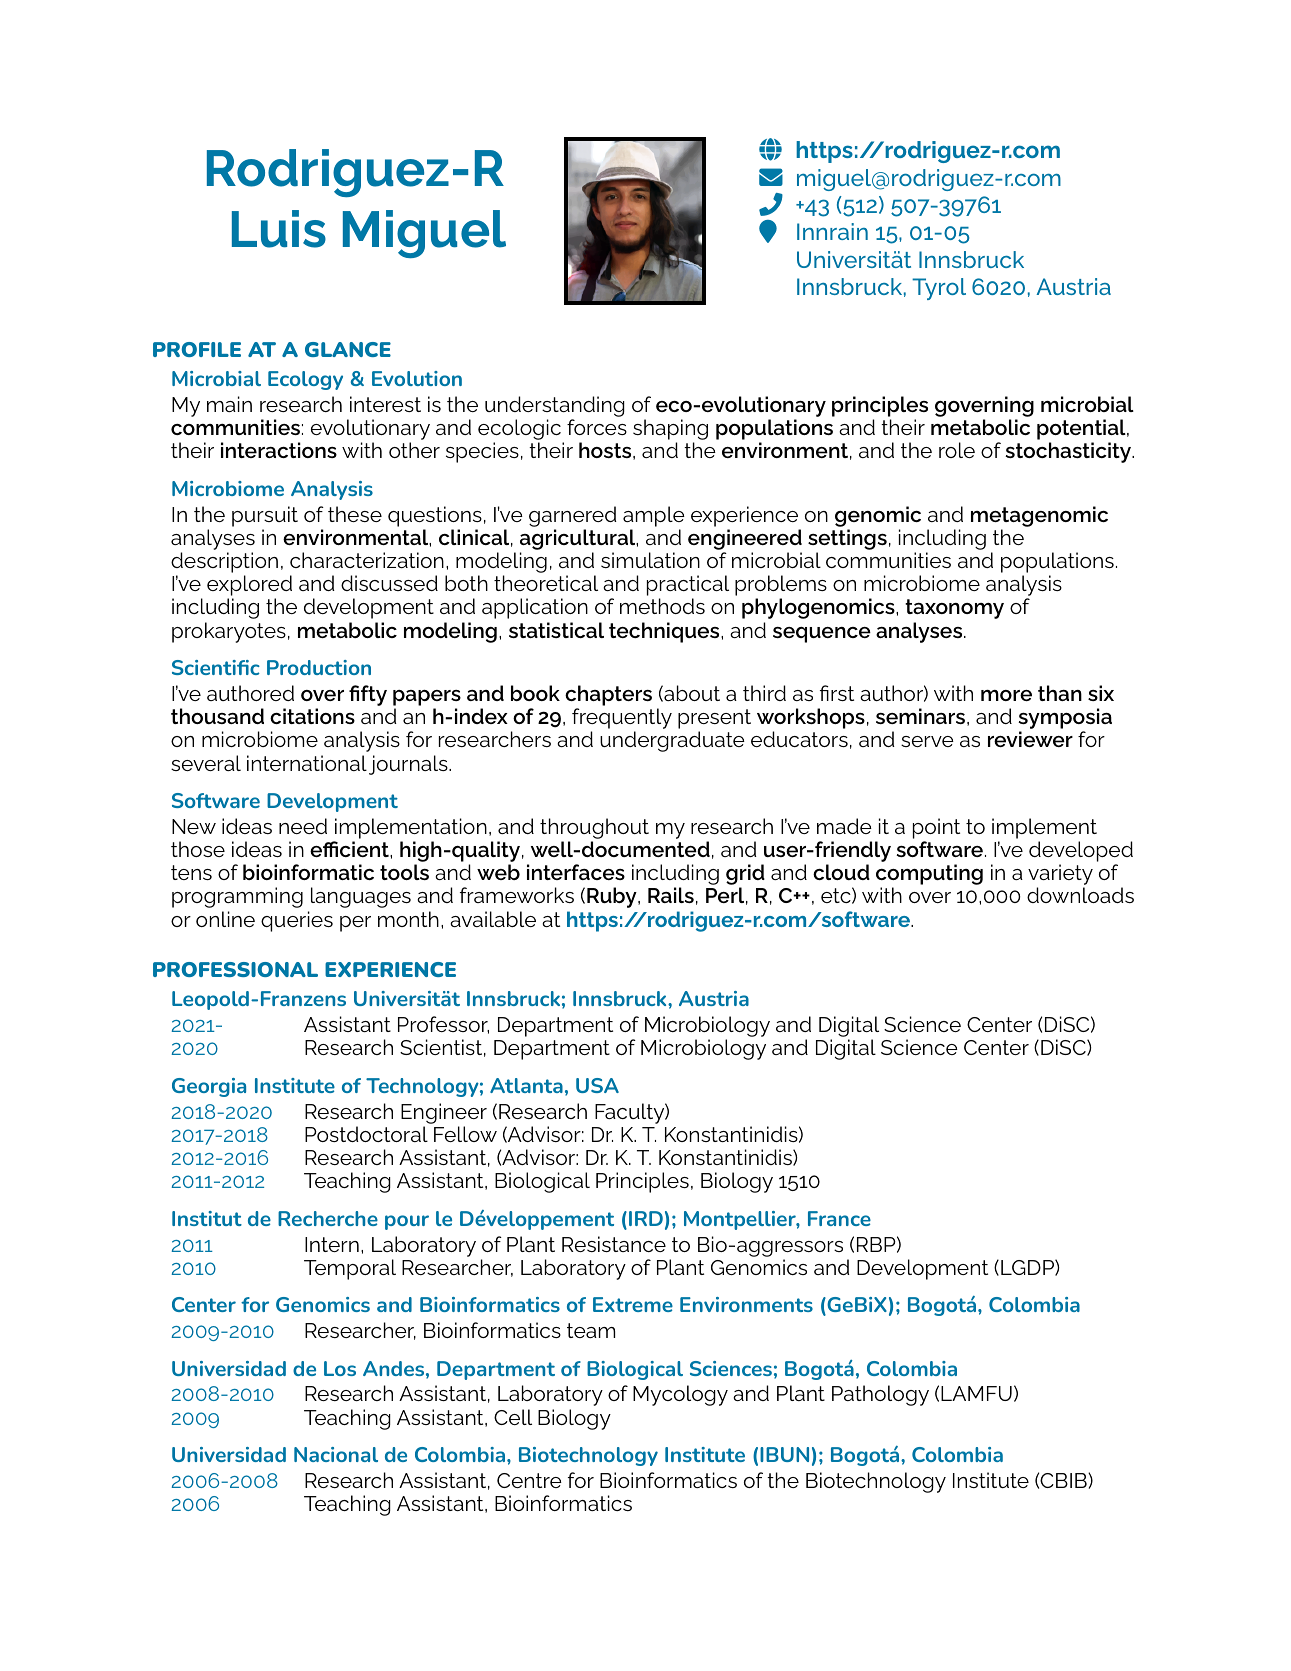 This screenshot has height=1671, width=1291. What do you see at coordinates (654, 516) in the screenshot?
I see `ample` at bounding box center [654, 516].
